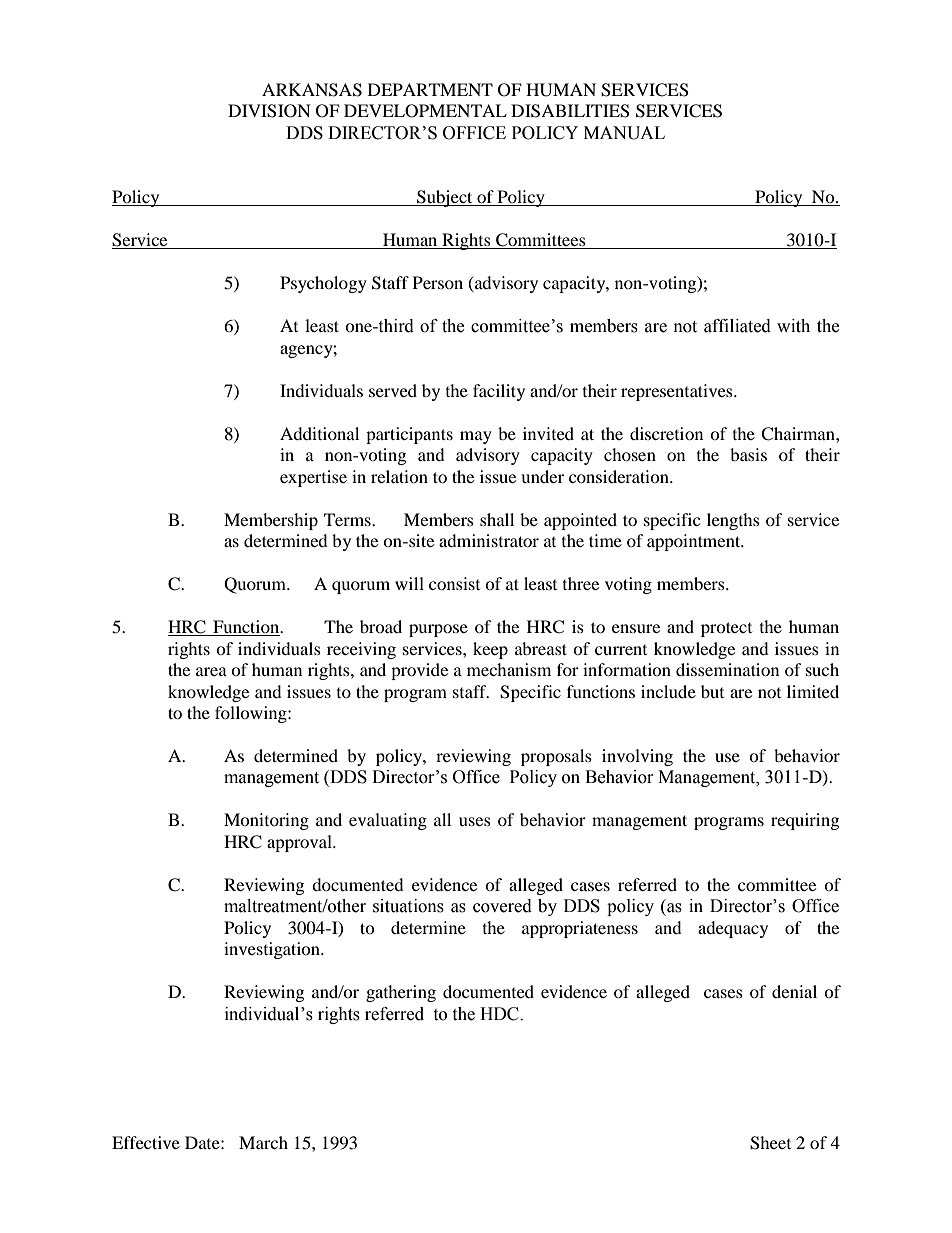  I want to click on DEVELOPMENTAL, so click(425, 111).
